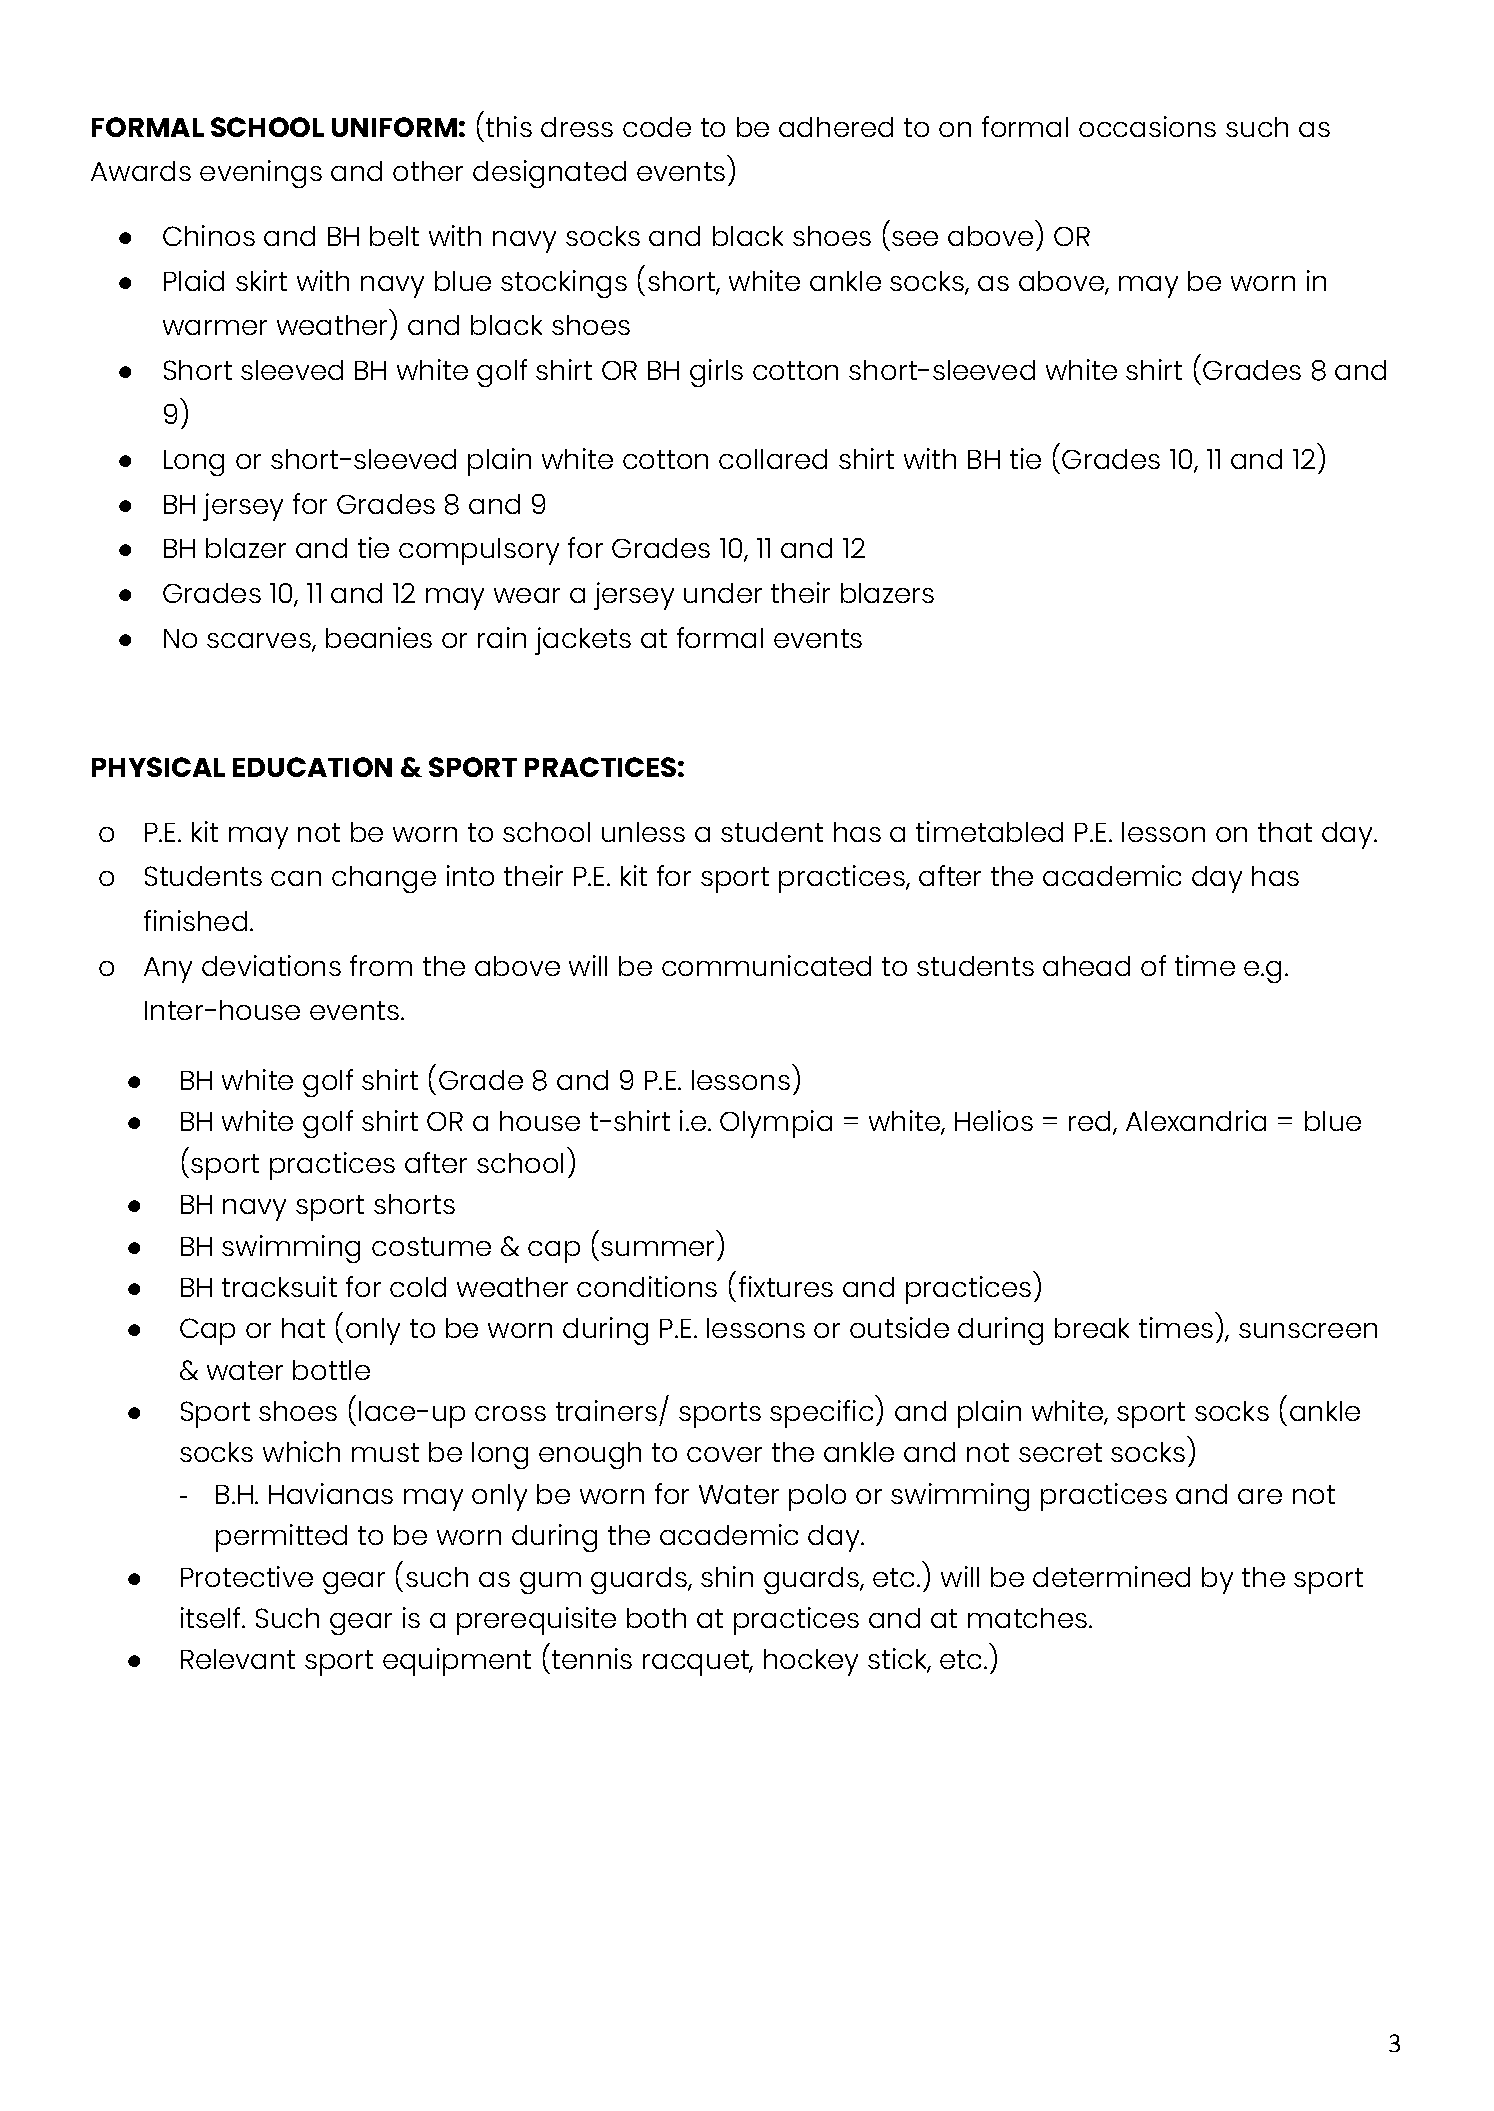  What do you see at coordinates (261, 174) in the screenshot?
I see `evenings` at bounding box center [261, 174].
